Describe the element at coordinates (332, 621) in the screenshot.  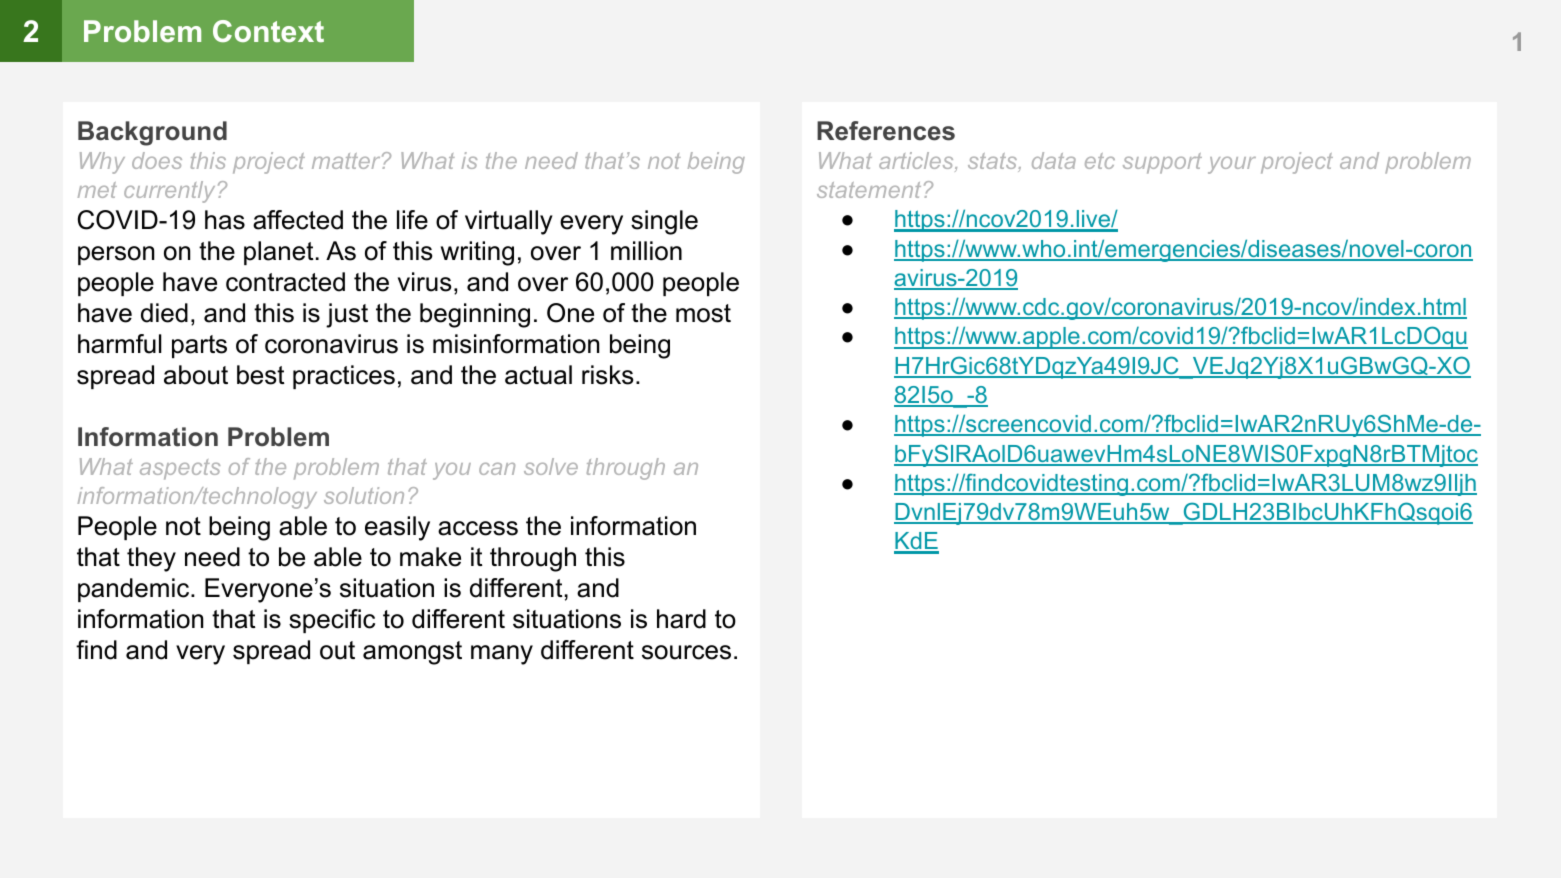
I see `specific` at that location.
